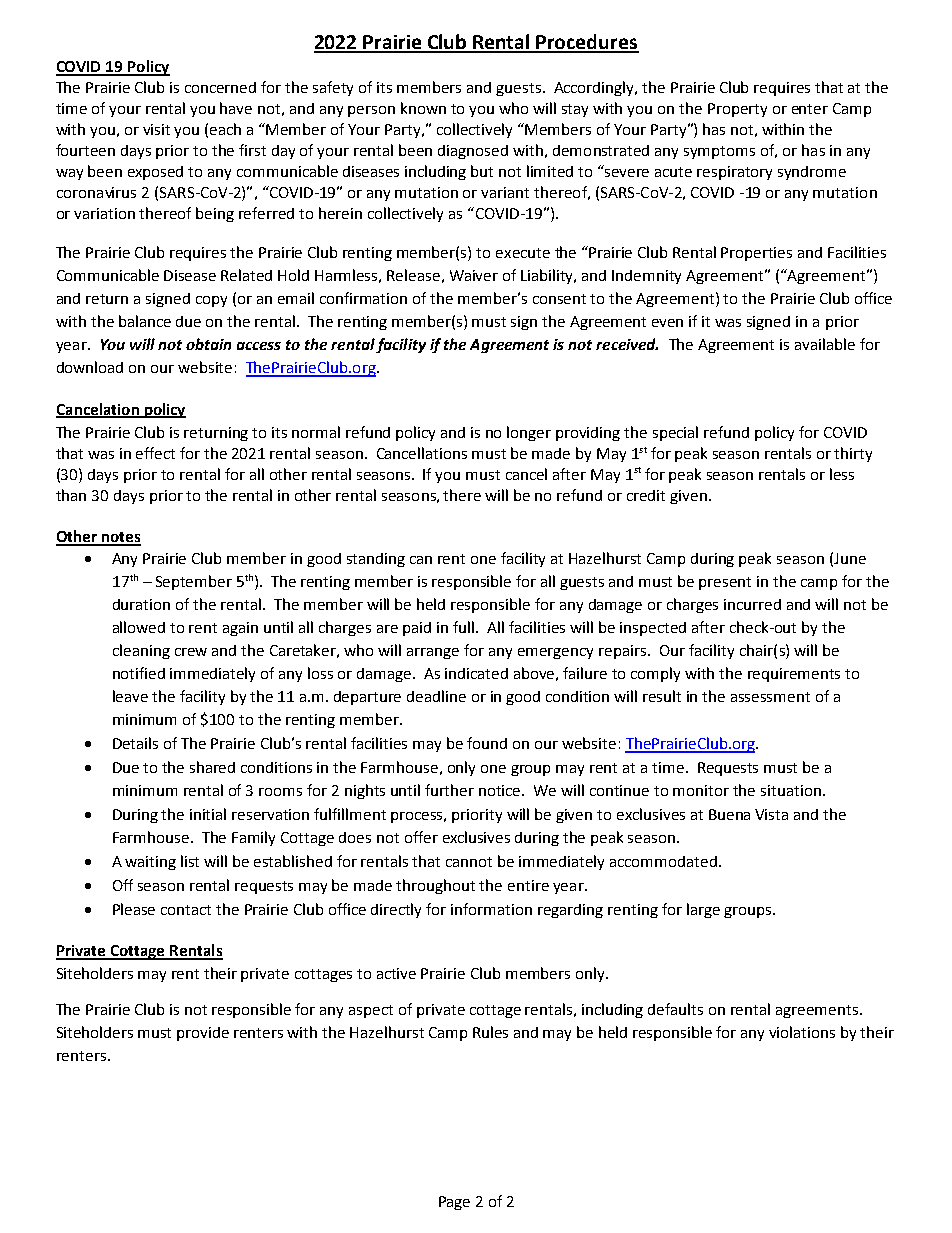 Image resolution: width=952 pixels, height=1233 pixels. Describe the element at coordinates (423, 108) in the screenshot. I see `known` at that location.
